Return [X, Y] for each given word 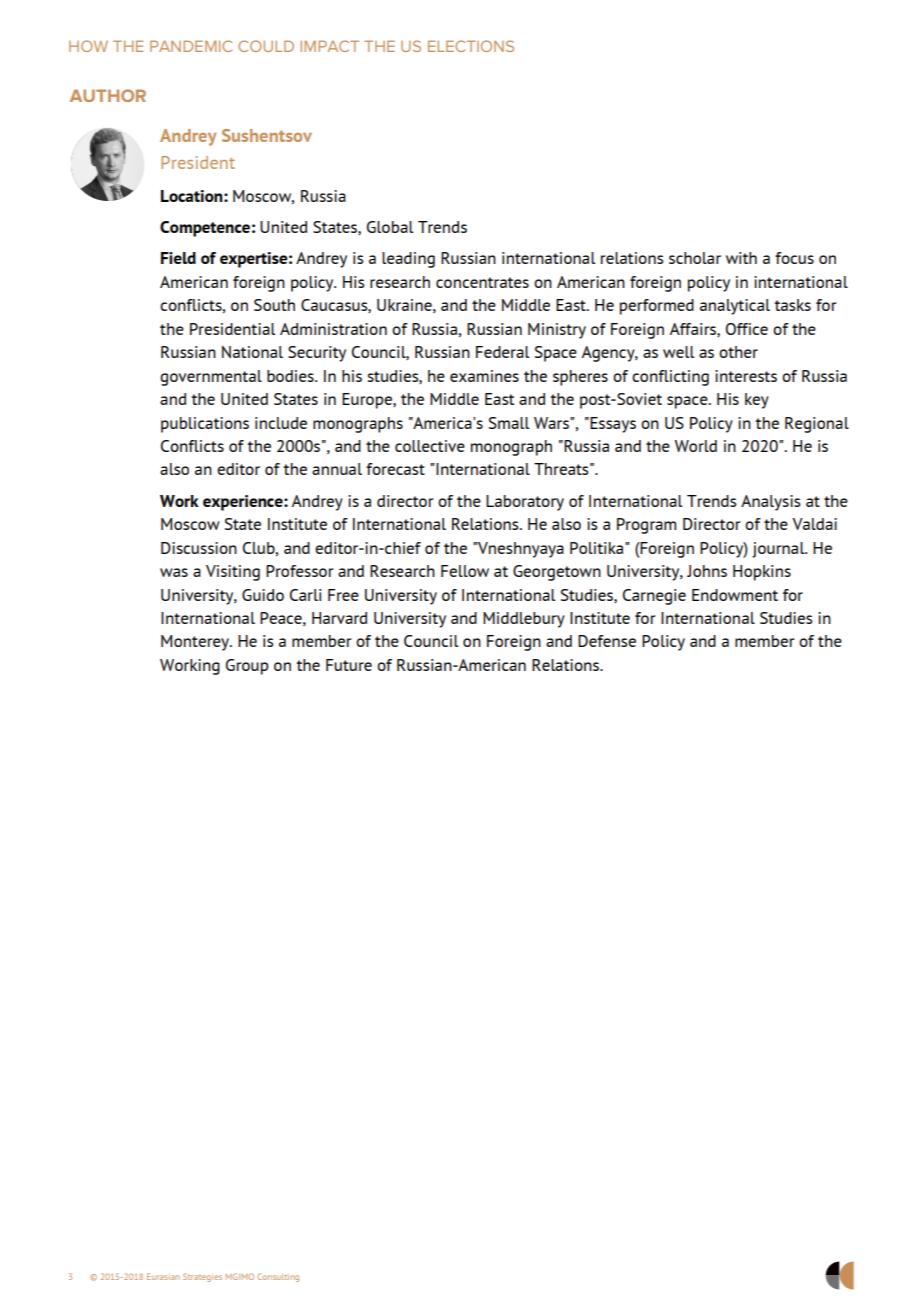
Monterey [196, 643]
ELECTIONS [471, 46]
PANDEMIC [191, 46]
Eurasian [163, 1276]
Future [349, 665]
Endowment [735, 595]
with [741, 258]
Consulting [278, 1277]
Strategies [202, 1277]
